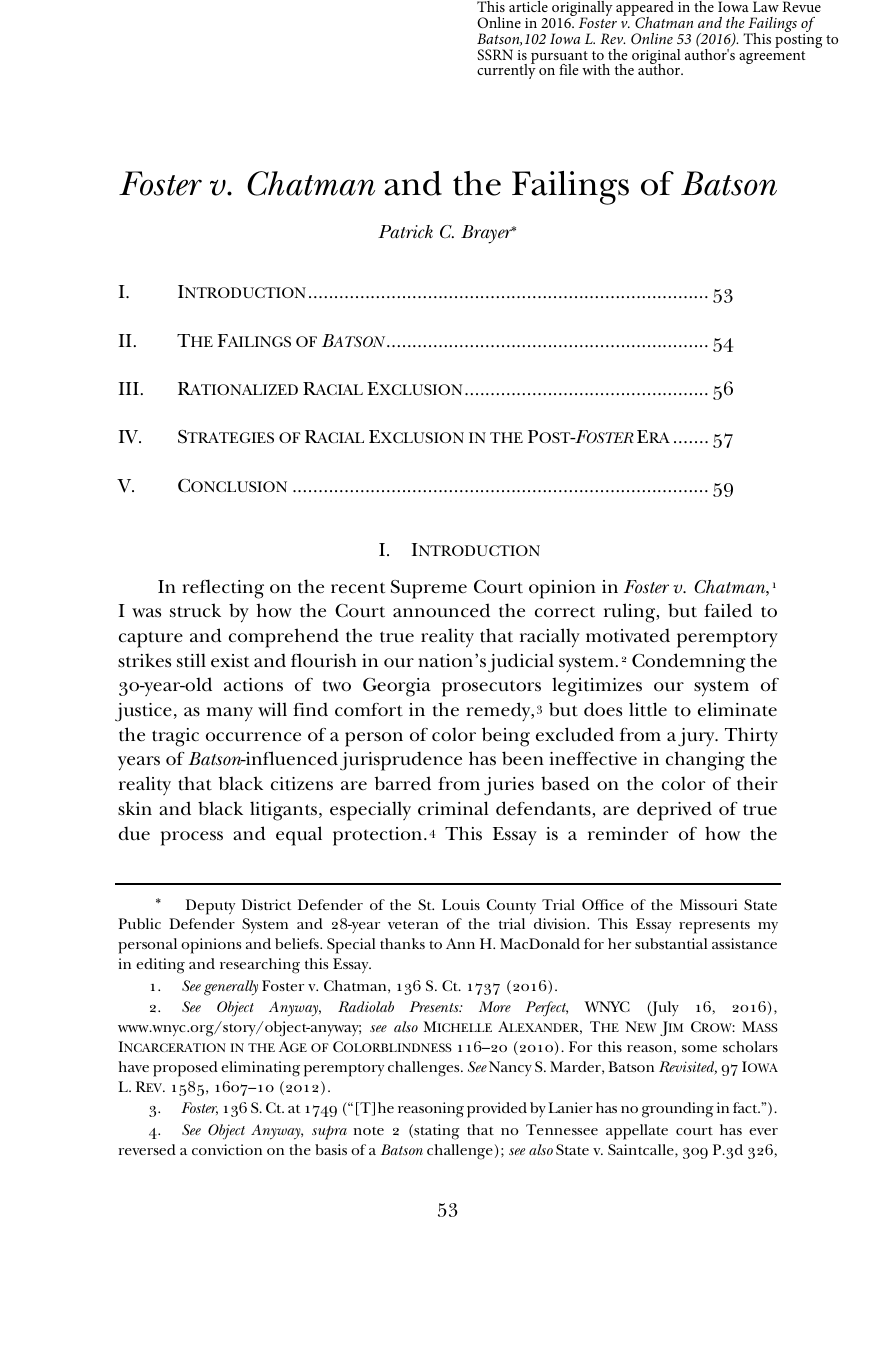 The width and height of the screenshot is (896, 1346). Describe the element at coordinates (429, 589) in the screenshot. I see `Supreme` at that location.
